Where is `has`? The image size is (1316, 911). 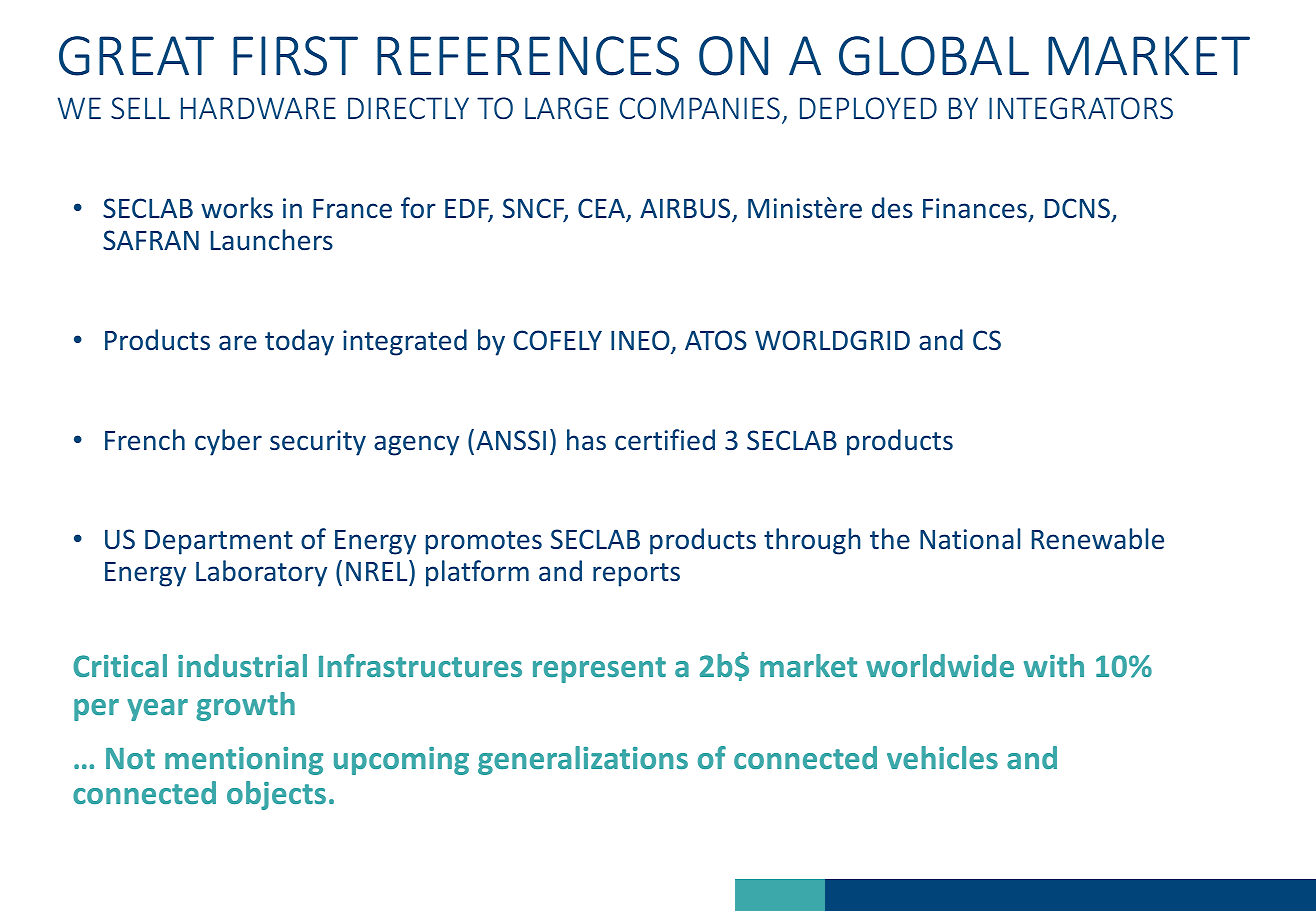 has is located at coordinates (586, 440).
